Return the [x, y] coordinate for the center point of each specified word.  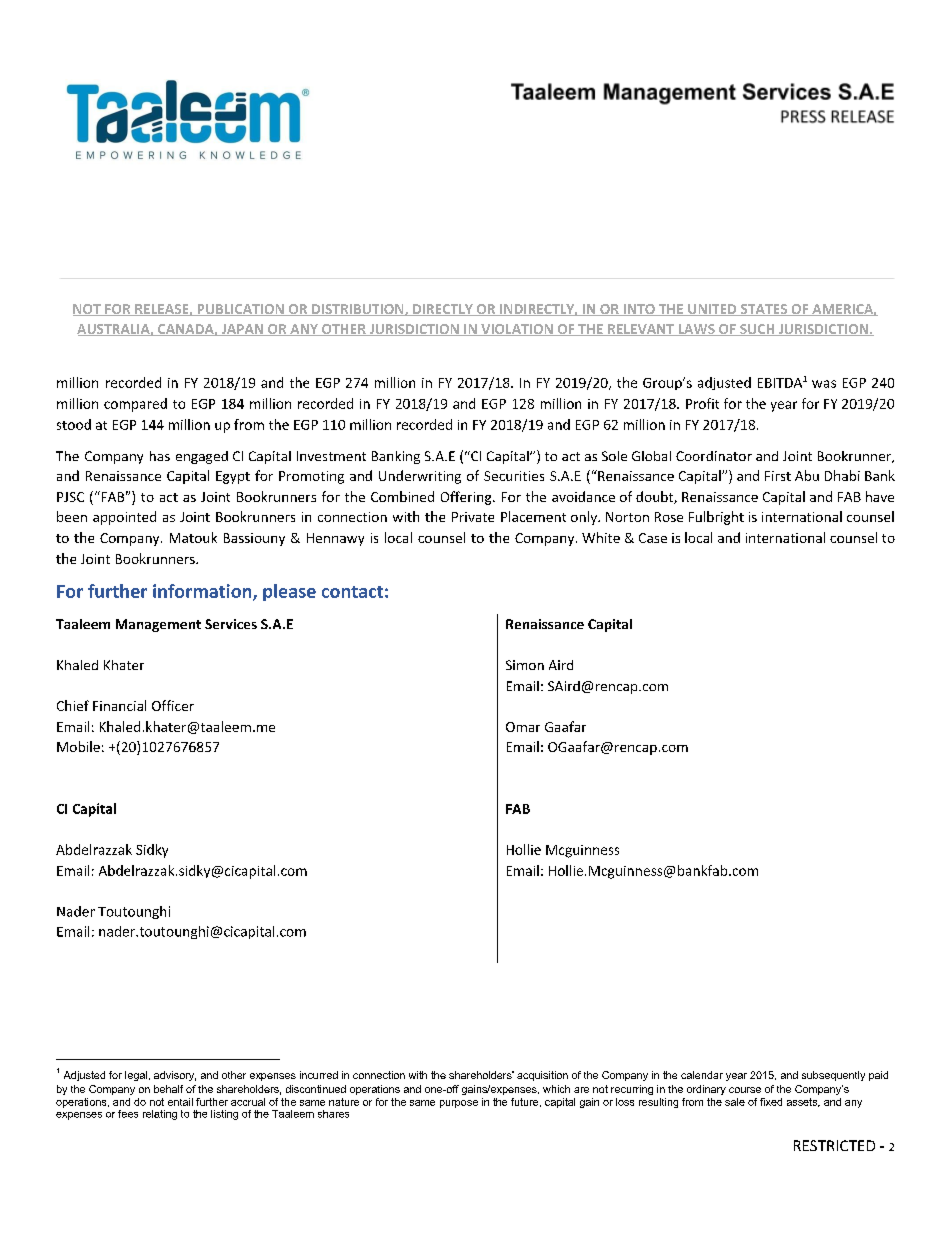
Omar [523, 727]
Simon [525, 665]
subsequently [833, 1076]
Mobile [78, 746]
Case [653, 538]
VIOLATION [517, 330]
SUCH [757, 330]
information [203, 592]
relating [160, 1115]
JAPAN [242, 330]
